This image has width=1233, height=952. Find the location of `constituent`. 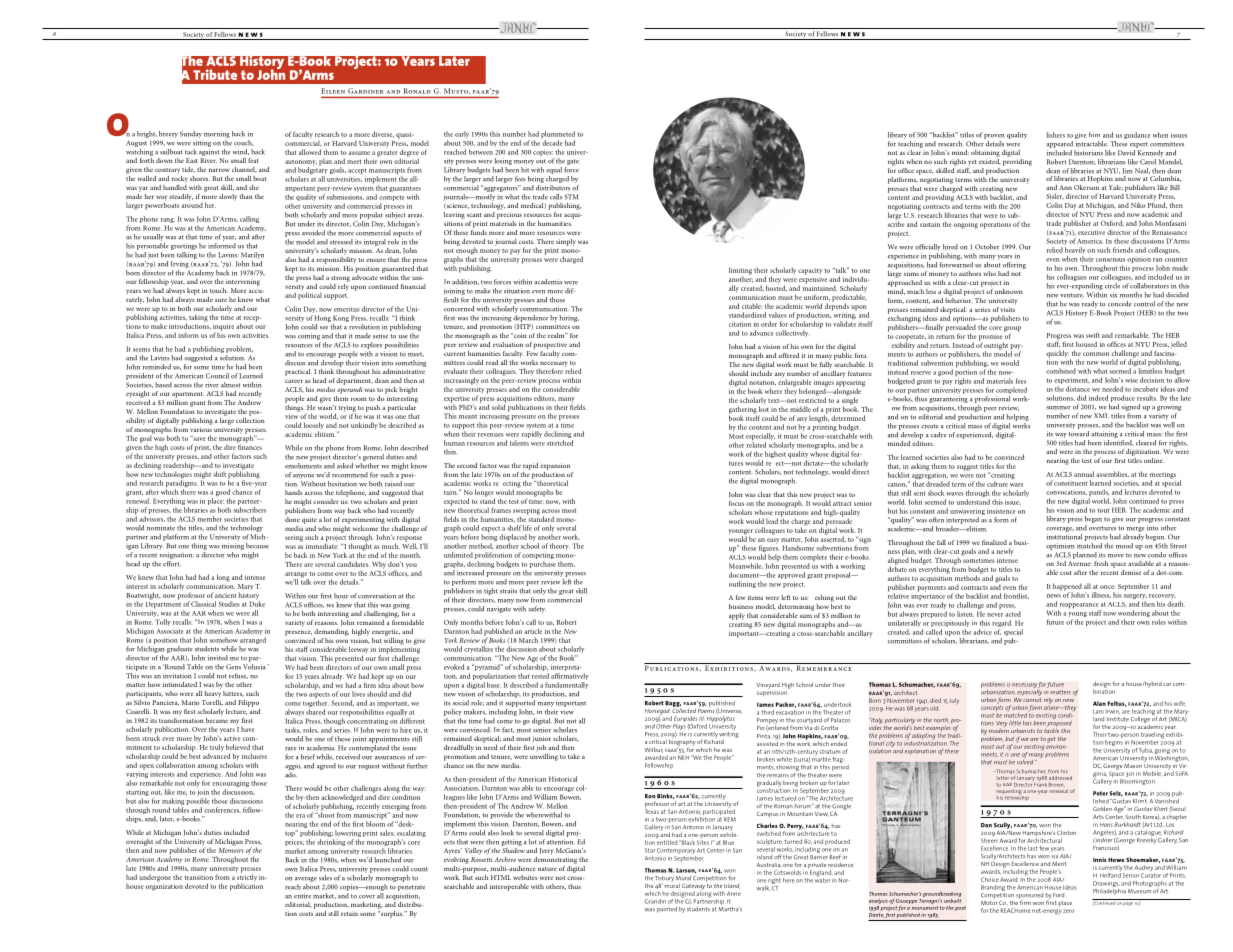

constituent is located at coordinates (1070, 483).
